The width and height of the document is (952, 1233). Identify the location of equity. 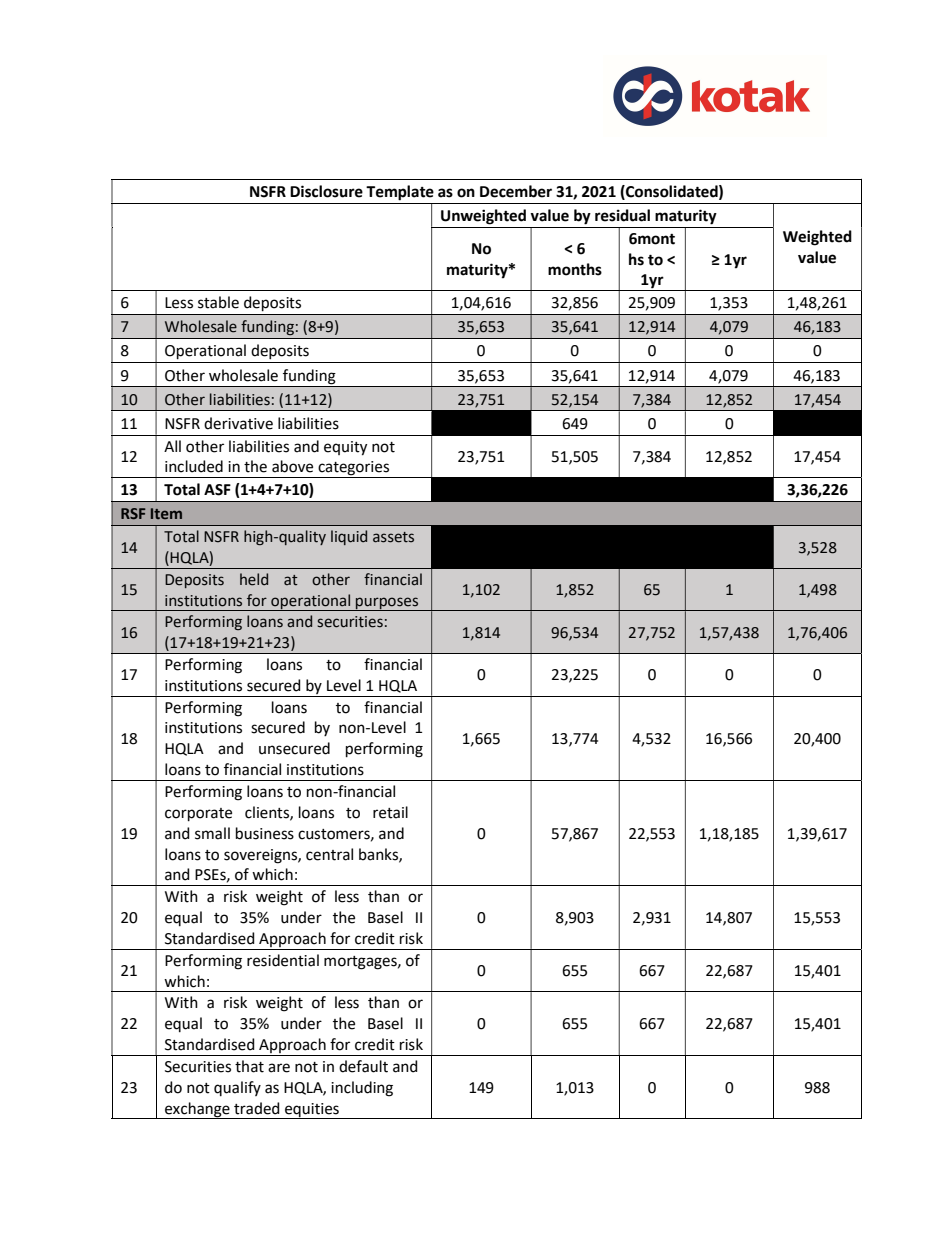
(345, 448).
